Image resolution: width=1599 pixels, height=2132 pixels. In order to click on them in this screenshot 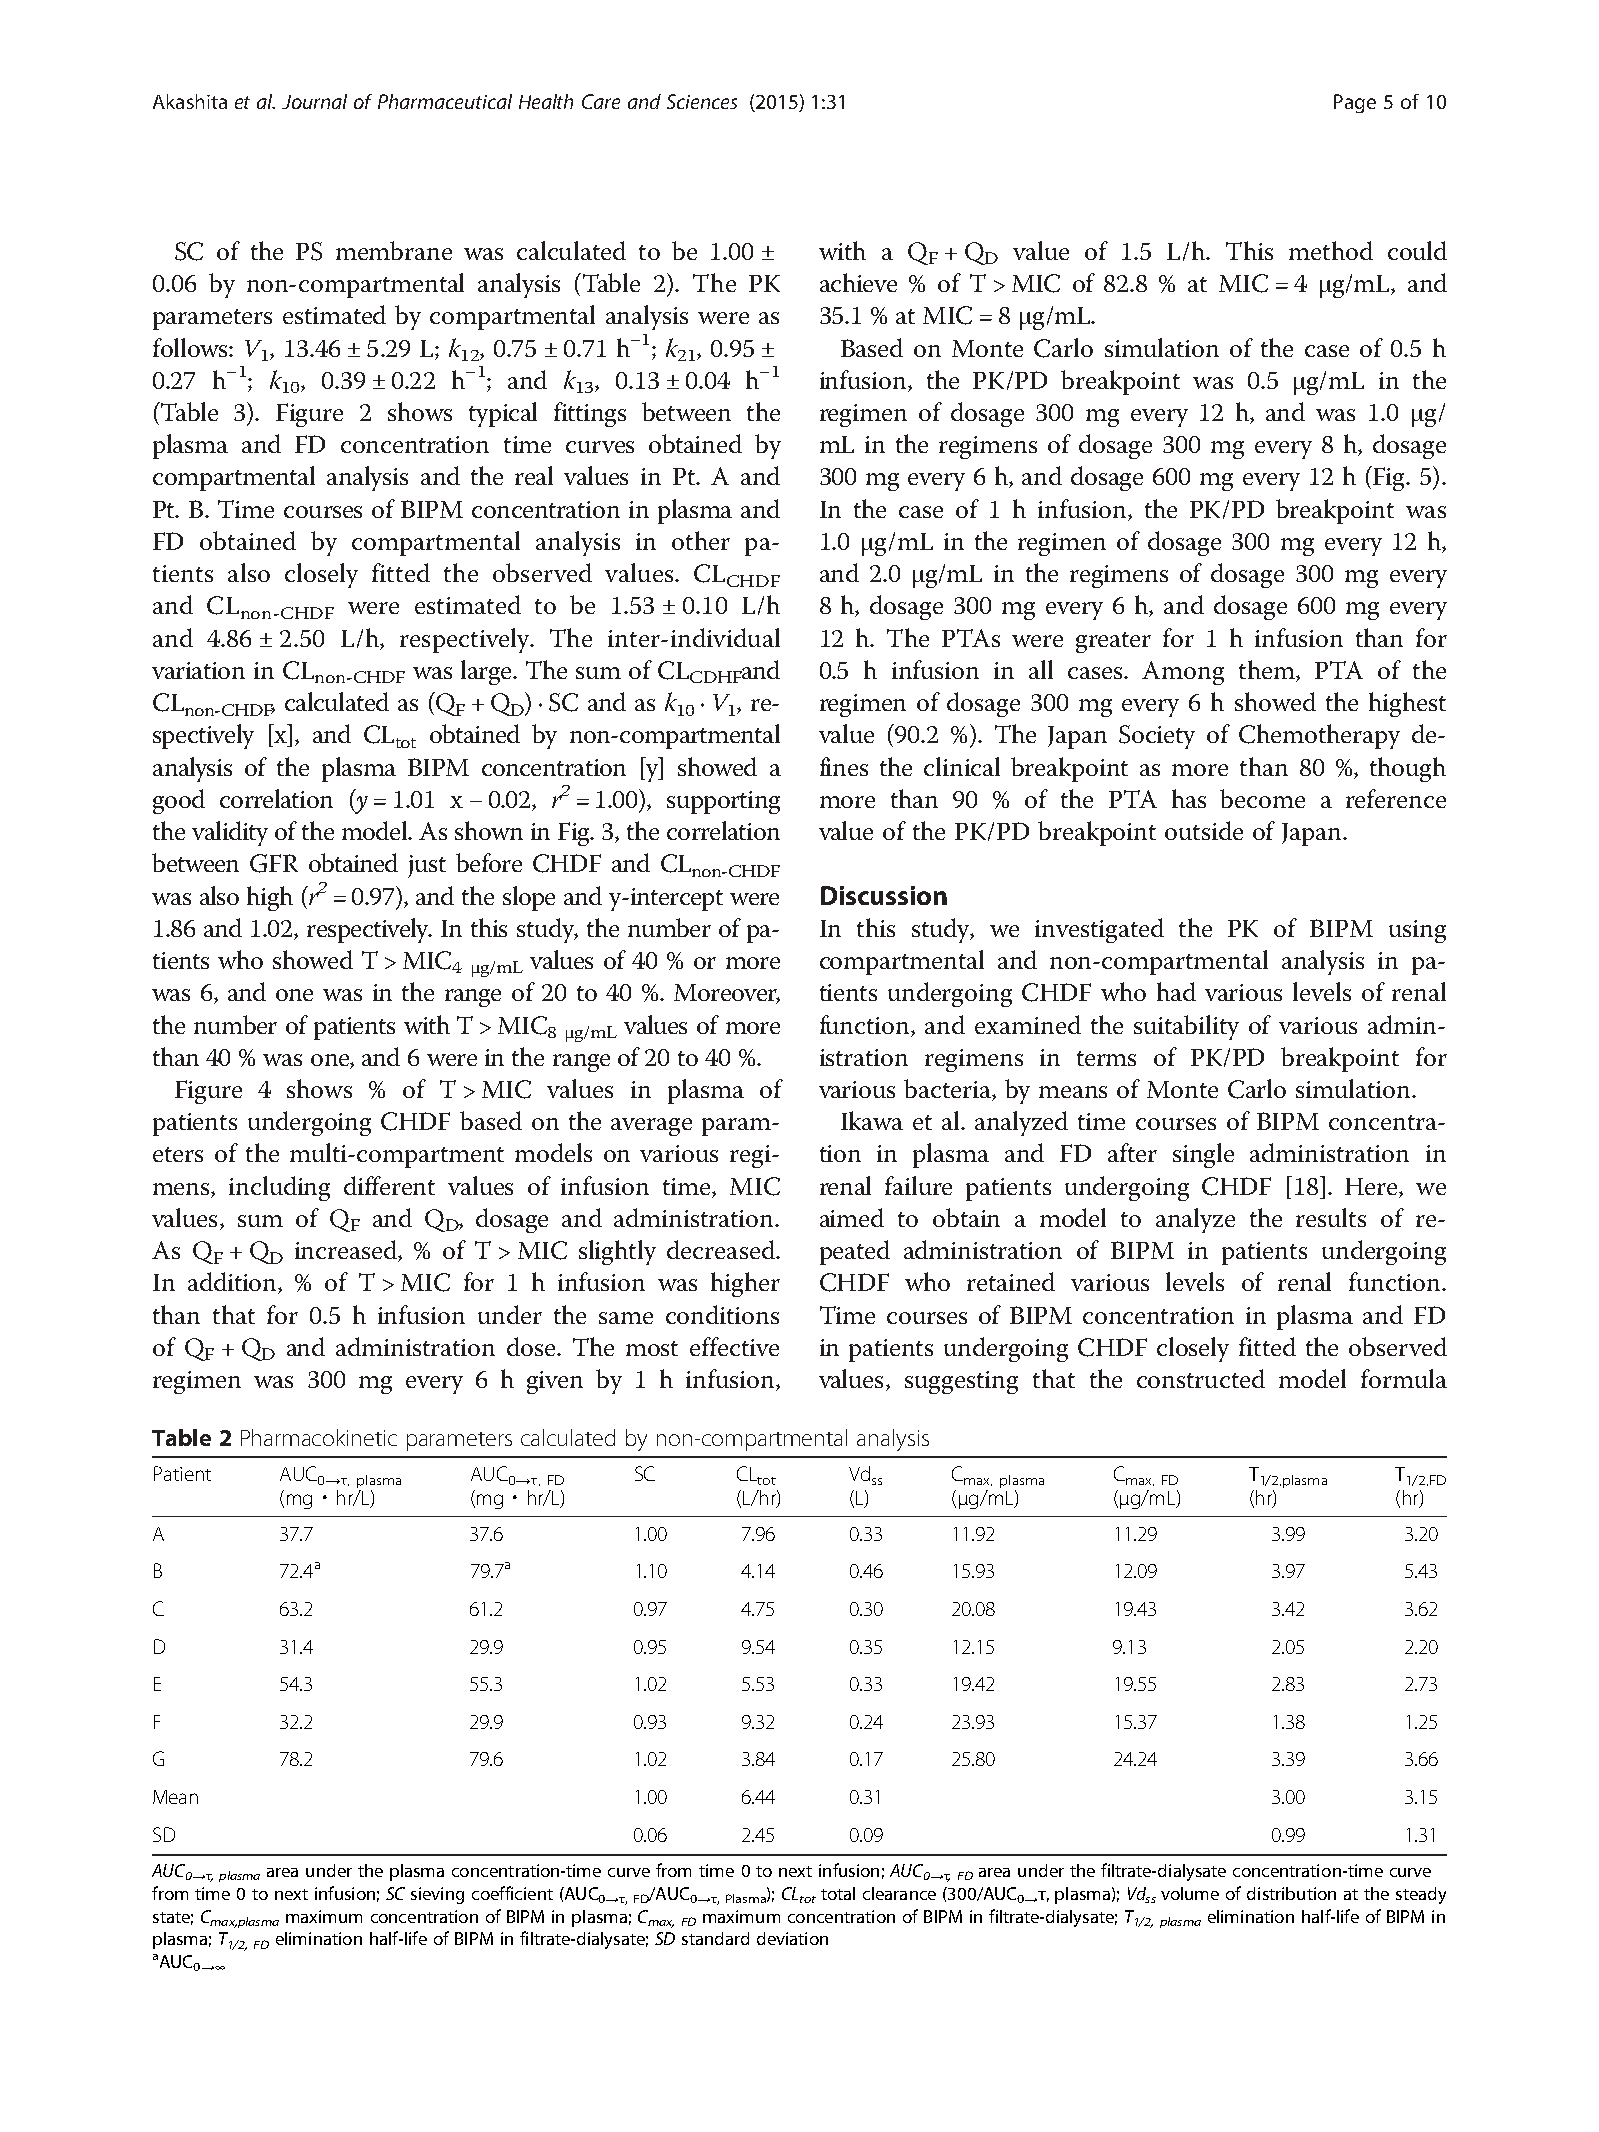, I will do `click(1268, 671)`.
